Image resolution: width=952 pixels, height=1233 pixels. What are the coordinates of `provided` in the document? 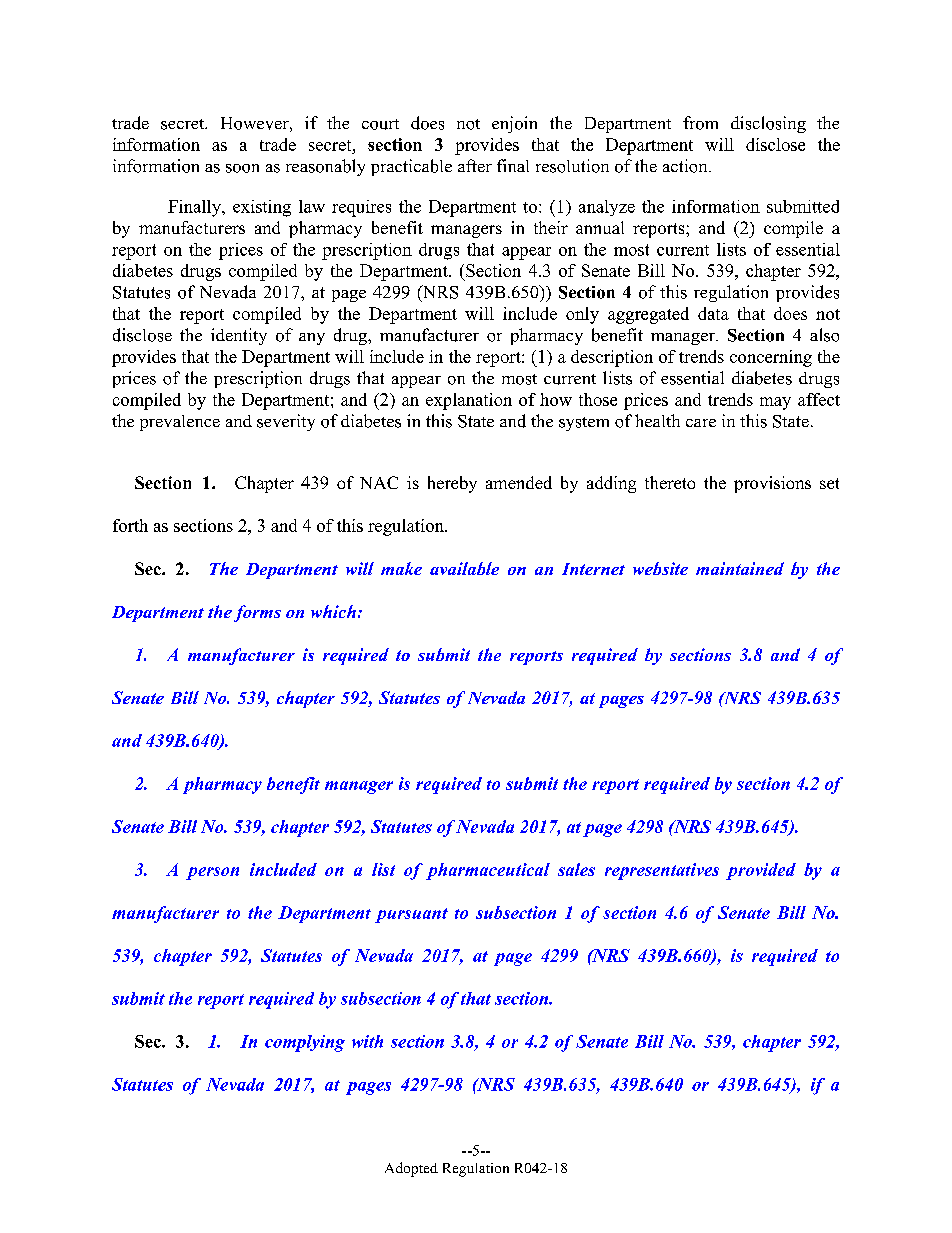 It's located at (761, 871).
